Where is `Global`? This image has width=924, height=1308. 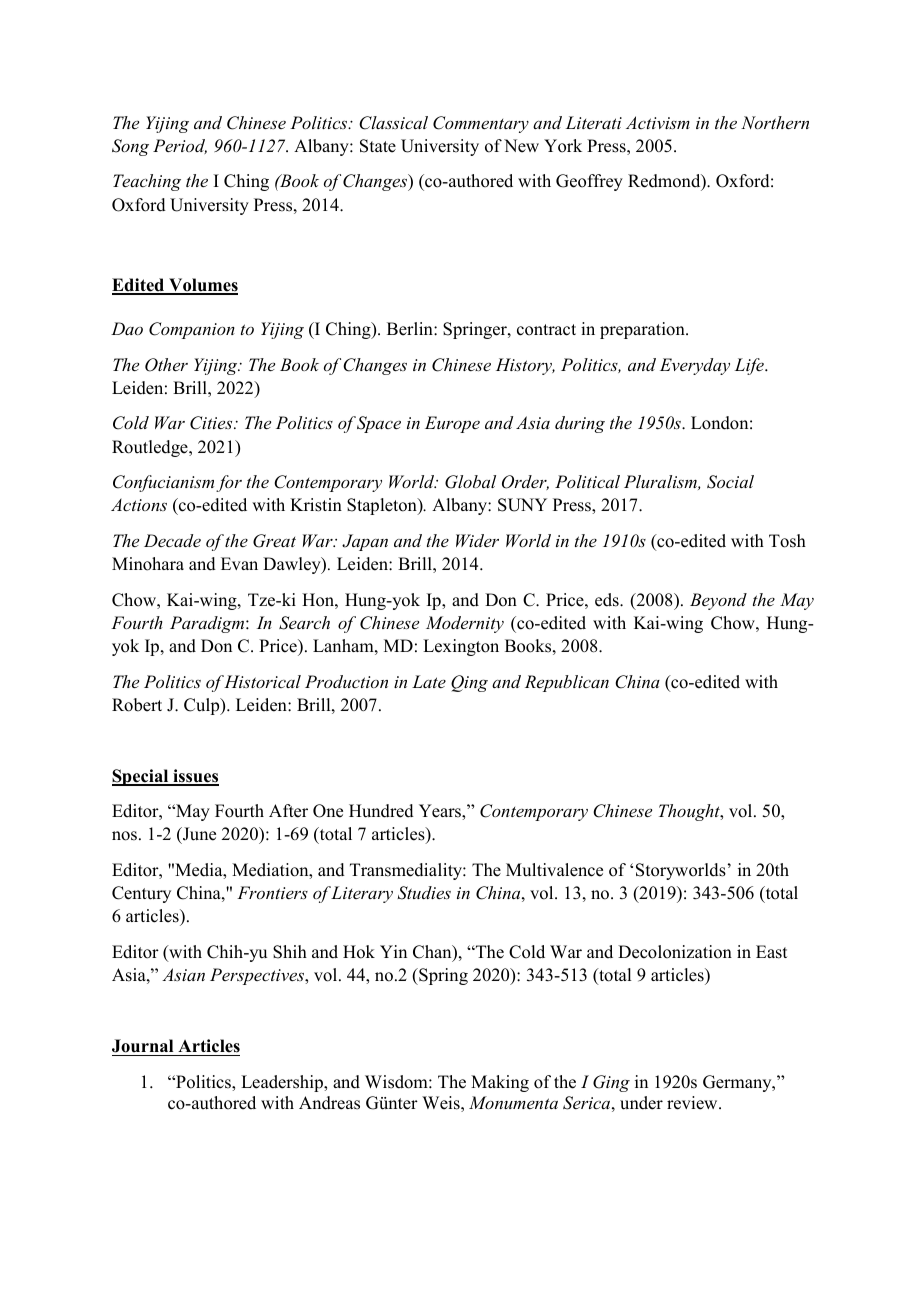
Global is located at coordinates (470, 482).
